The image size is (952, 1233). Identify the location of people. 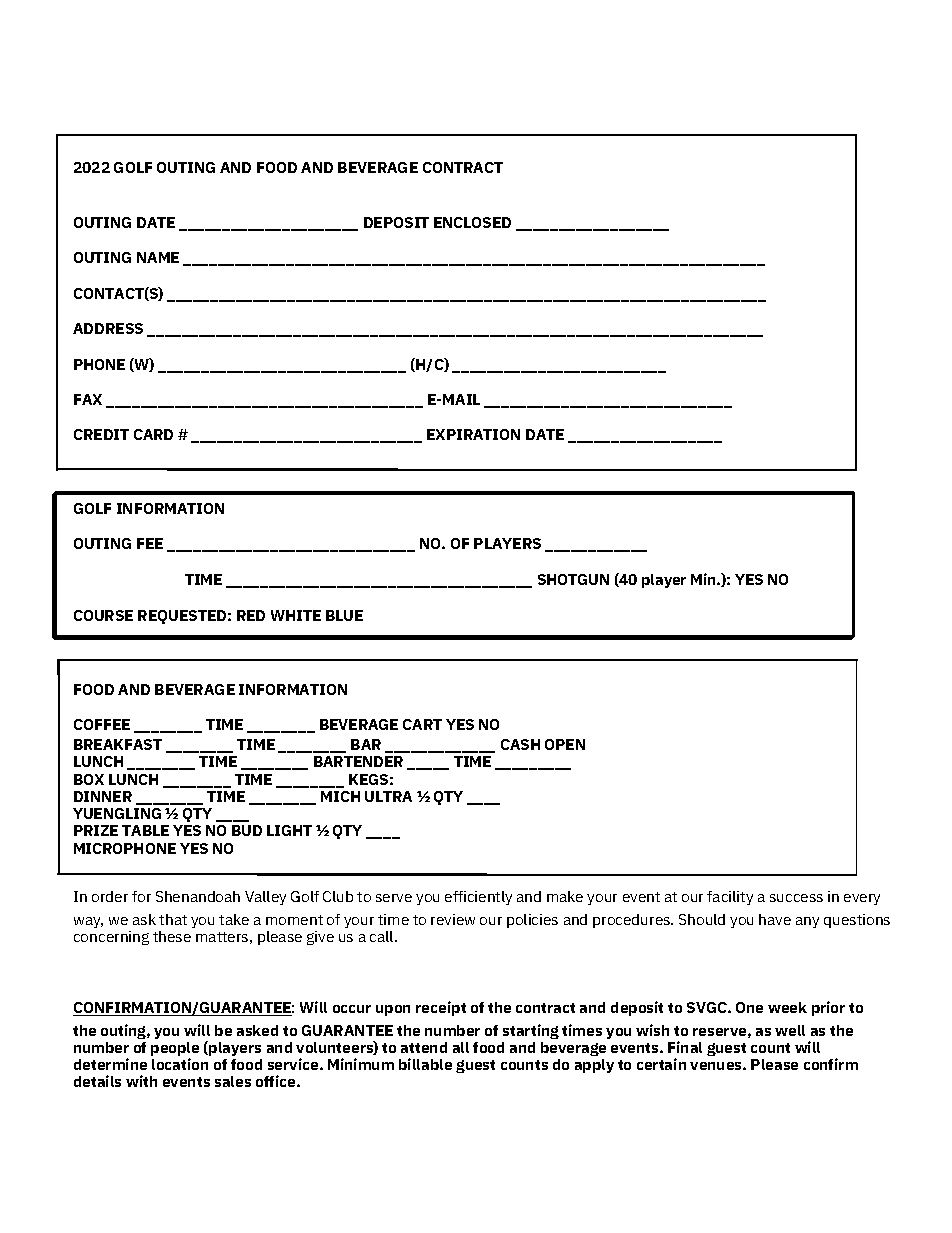
(175, 1050).
